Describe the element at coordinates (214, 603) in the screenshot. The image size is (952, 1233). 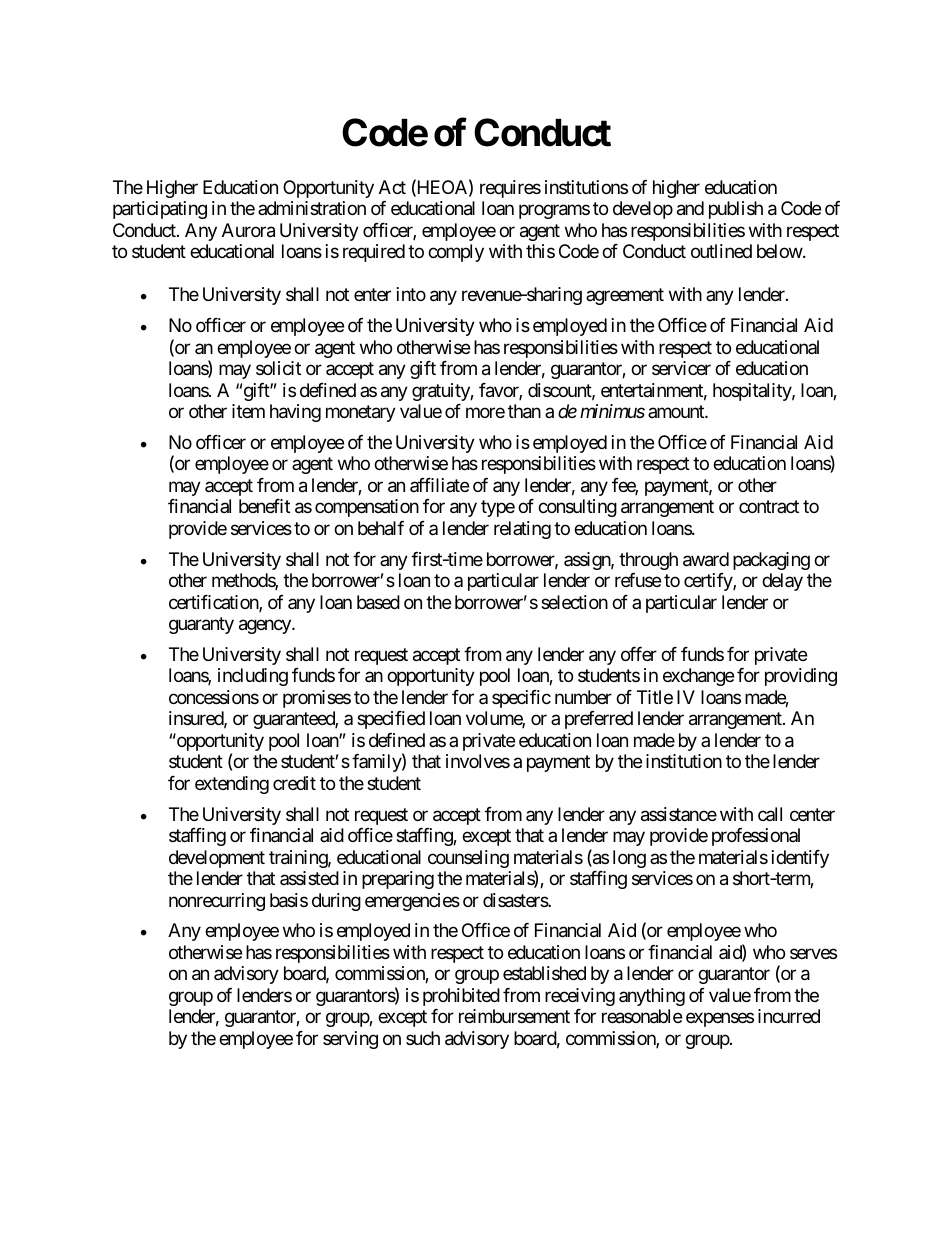
I see `certification` at that location.
